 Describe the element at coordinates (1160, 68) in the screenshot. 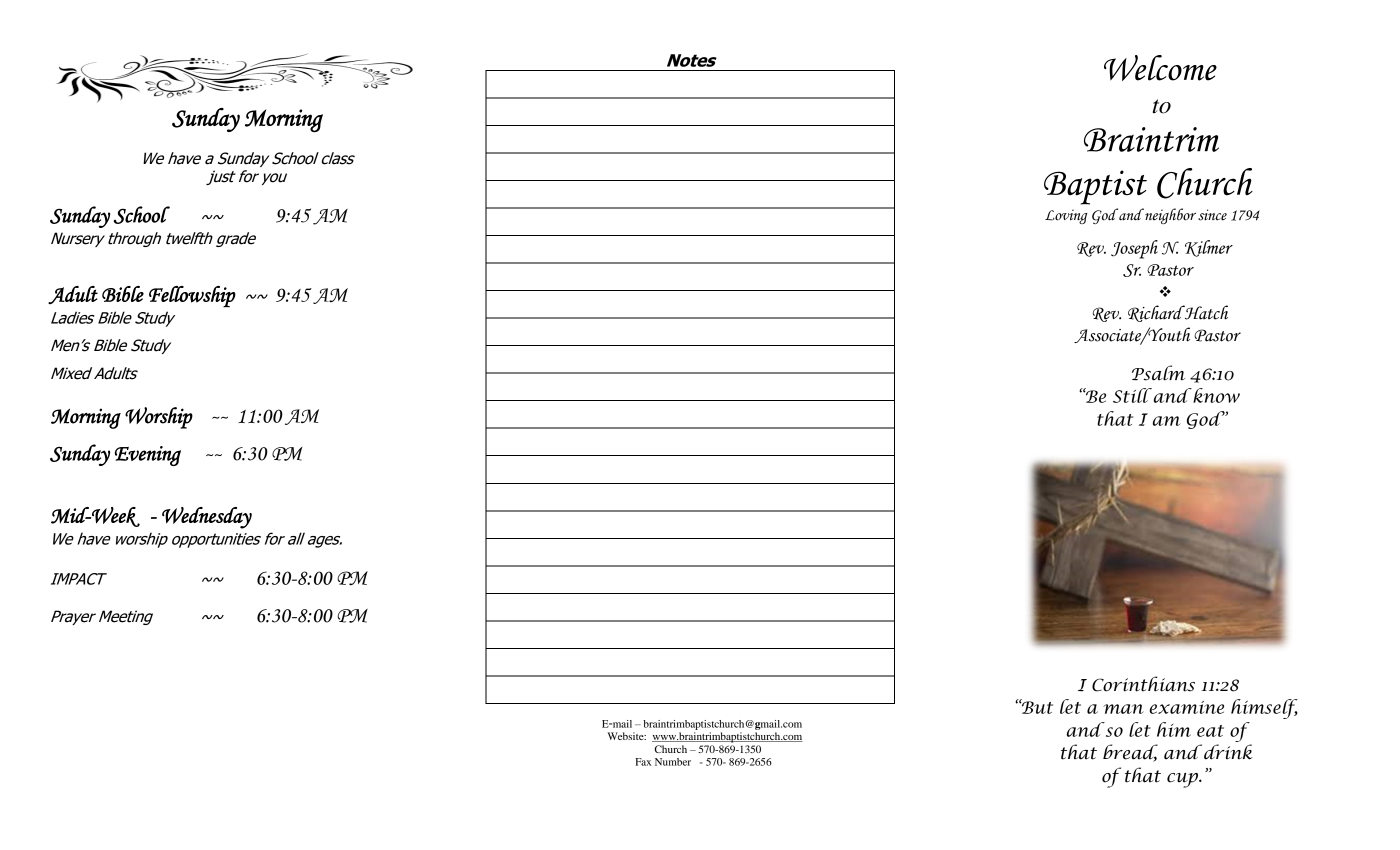

I see `Welcome` at that location.
